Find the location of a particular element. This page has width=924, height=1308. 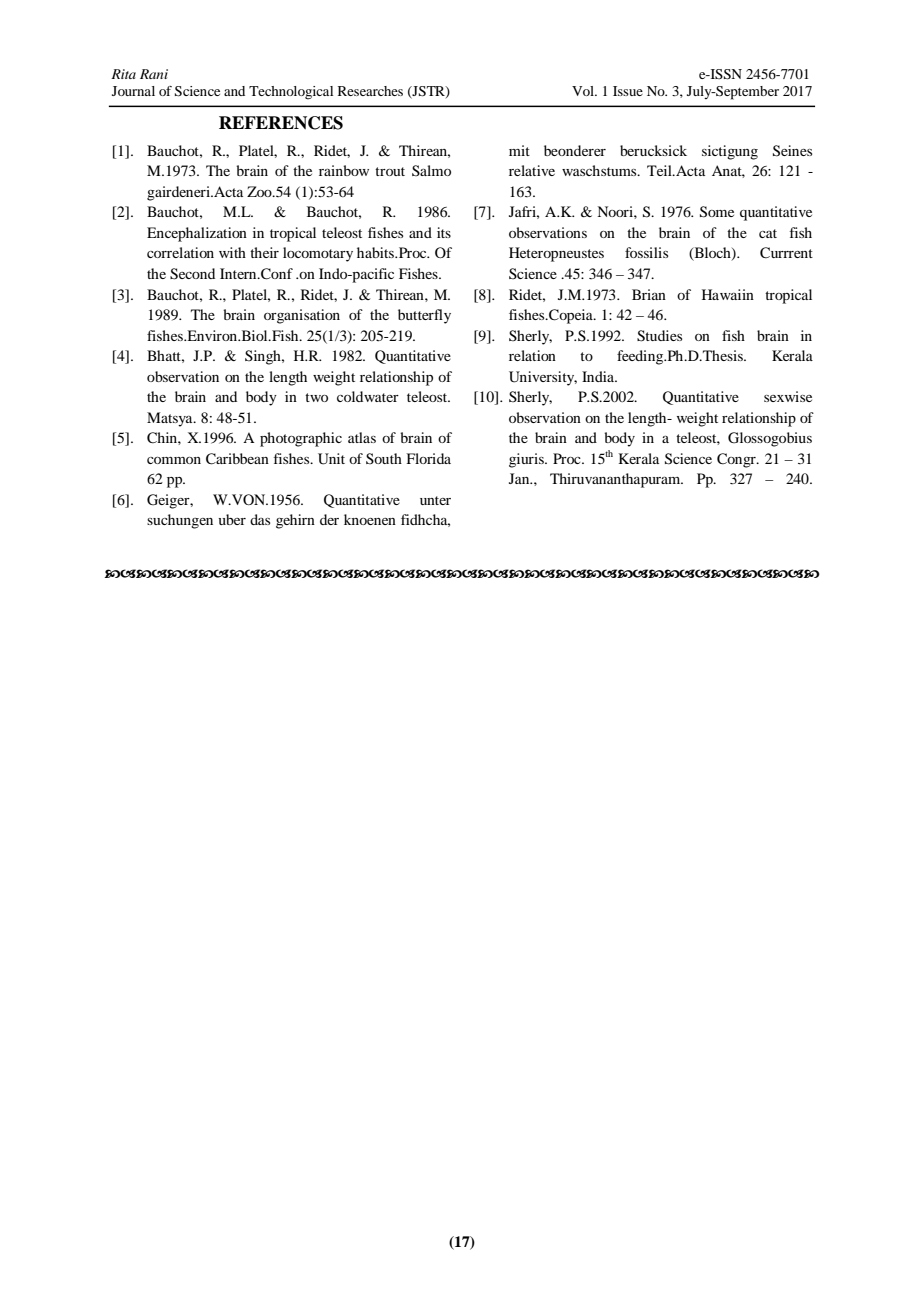

Researches is located at coordinates (370, 91).
